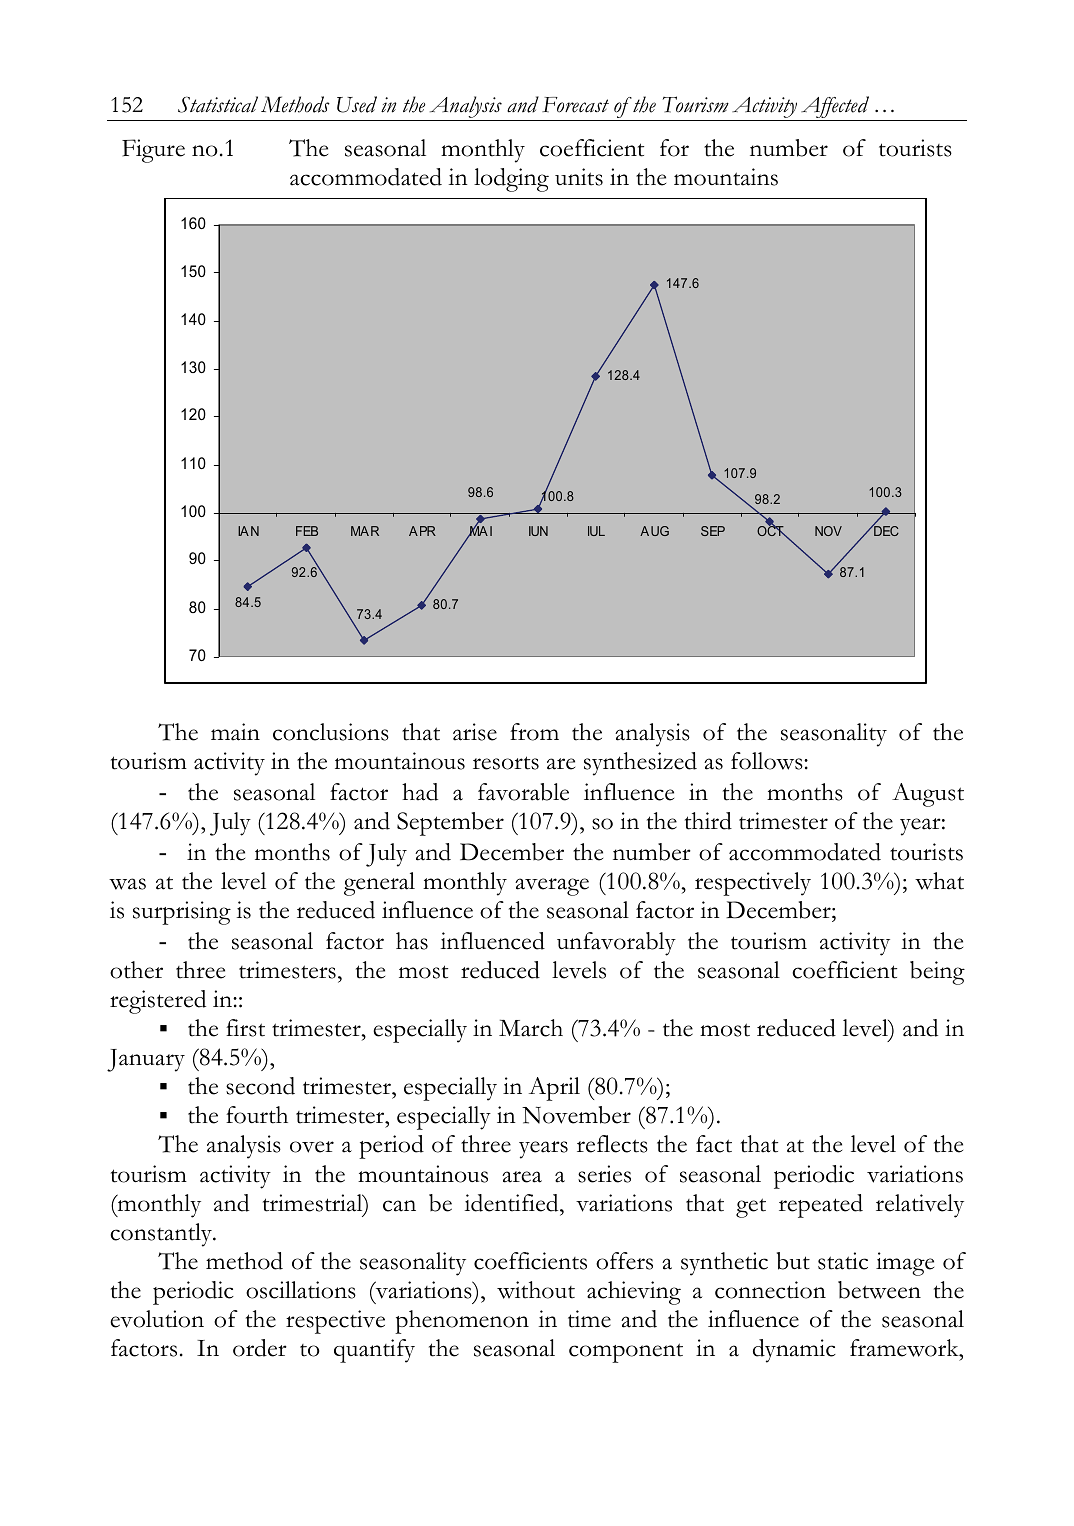  What do you see at coordinates (534, 732) in the screenshot?
I see `from` at bounding box center [534, 732].
